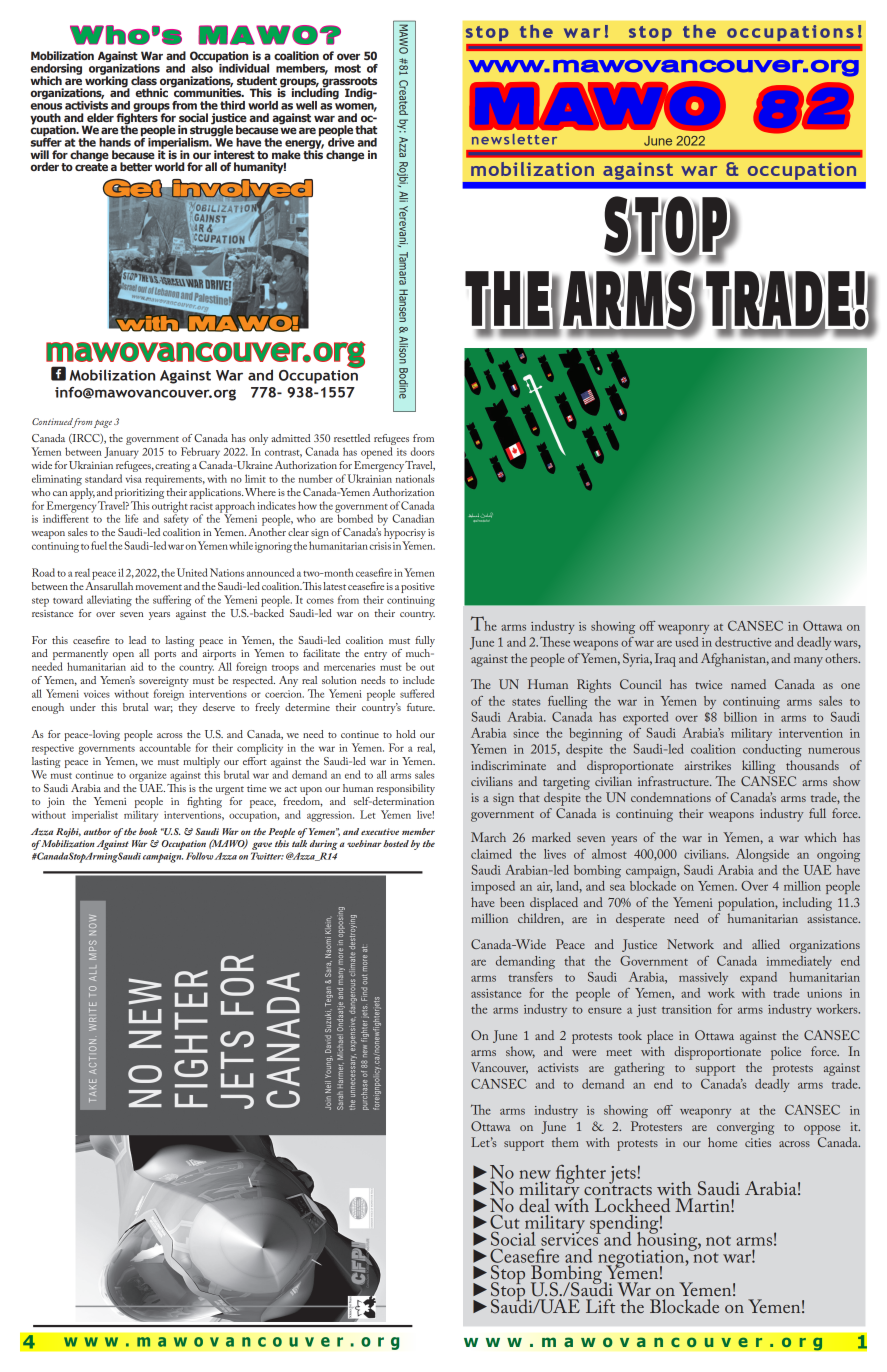  I want to click on services, so click(571, 1238).
